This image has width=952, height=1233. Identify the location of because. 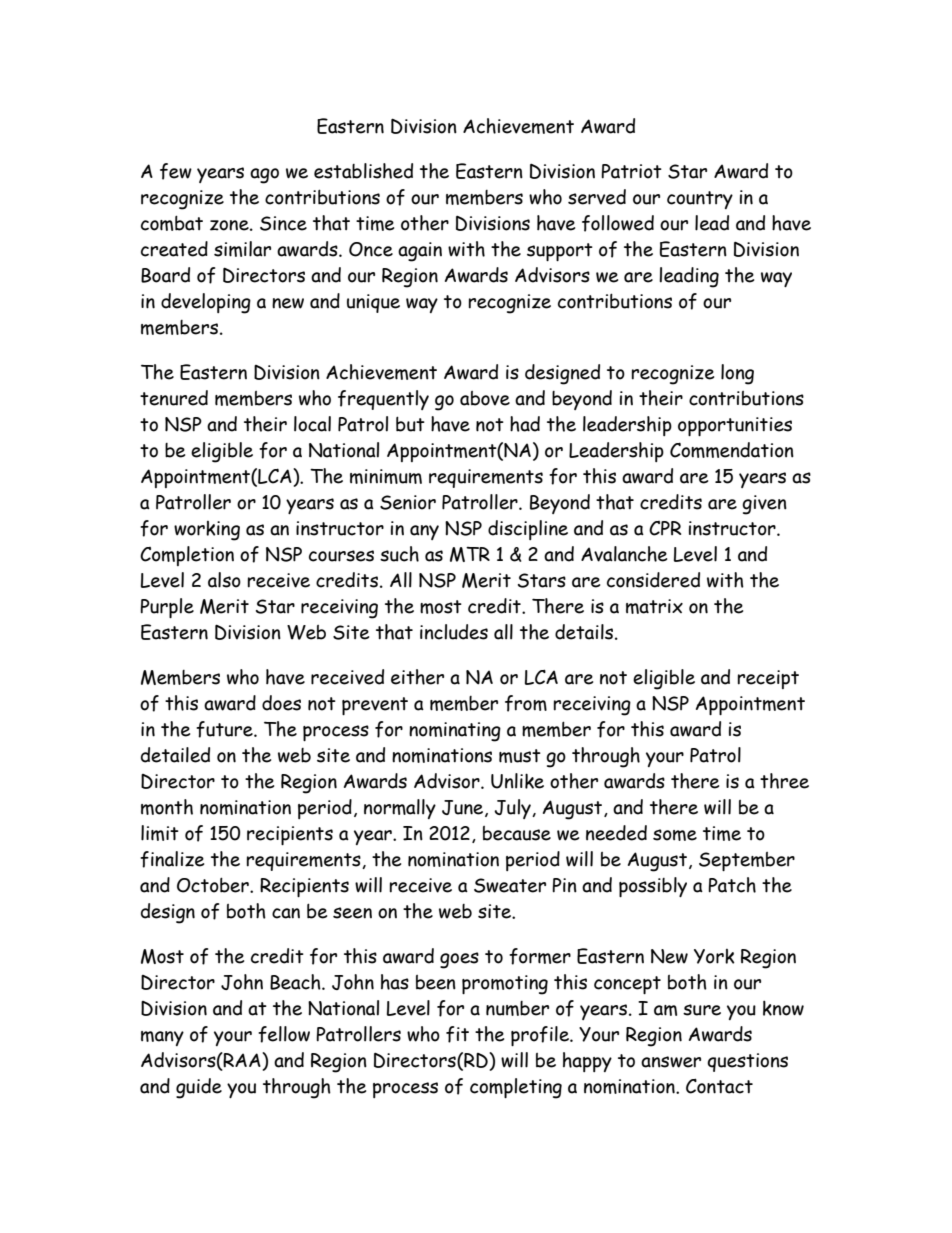
(517, 833).
